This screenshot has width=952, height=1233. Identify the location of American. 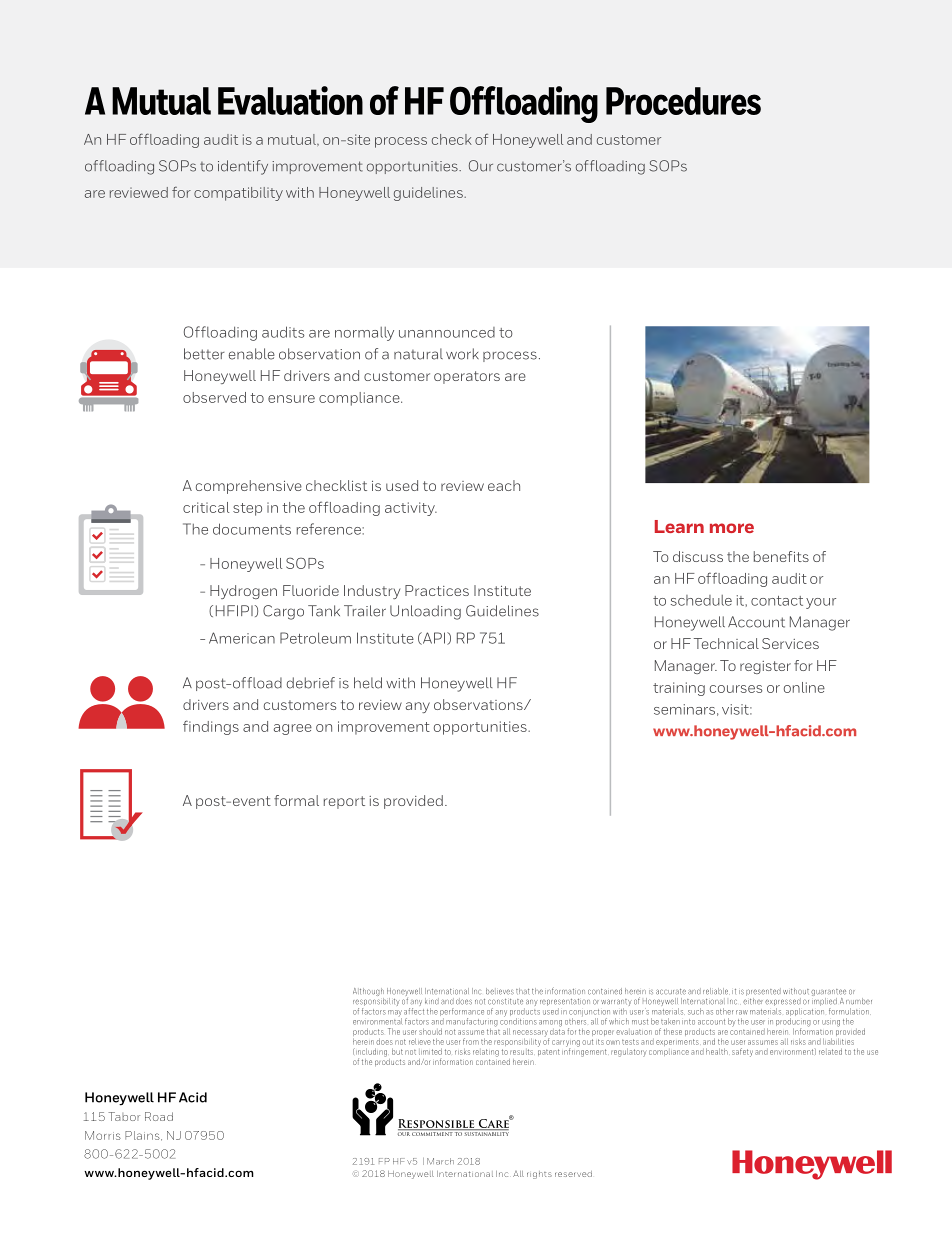
(242, 638).
